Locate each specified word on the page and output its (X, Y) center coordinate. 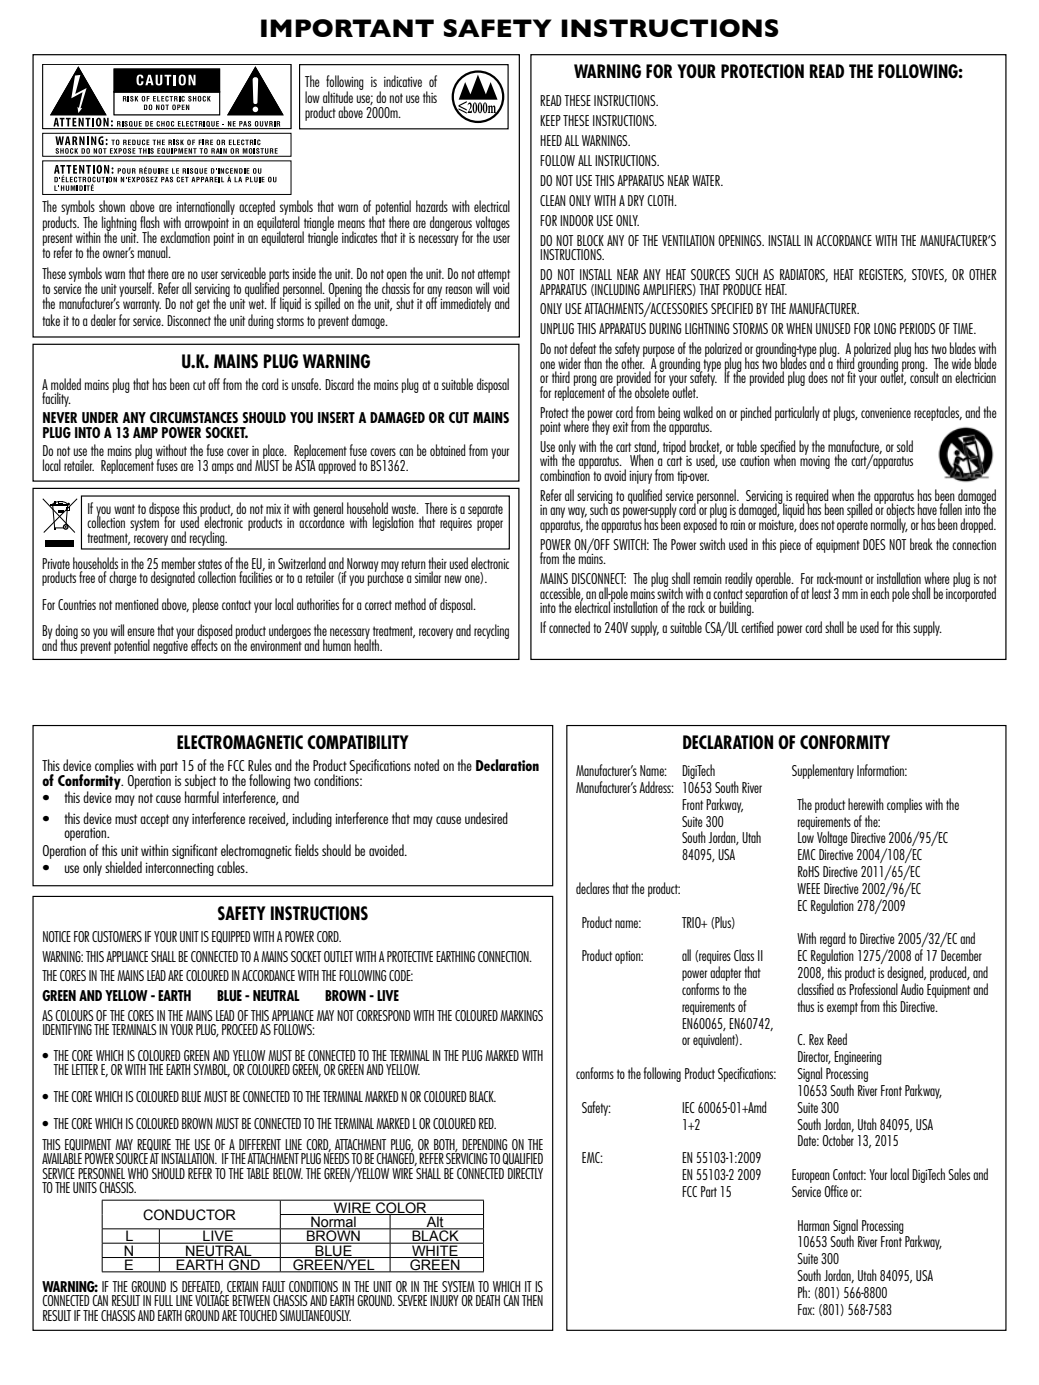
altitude (338, 97)
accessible (561, 594)
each (879, 593)
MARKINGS (521, 1015)
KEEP (550, 120)
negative (170, 646)
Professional (873, 989)
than (593, 363)
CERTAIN (242, 1286)
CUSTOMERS (117, 936)
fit (851, 377)
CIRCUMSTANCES (194, 417)
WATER (707, 180)
